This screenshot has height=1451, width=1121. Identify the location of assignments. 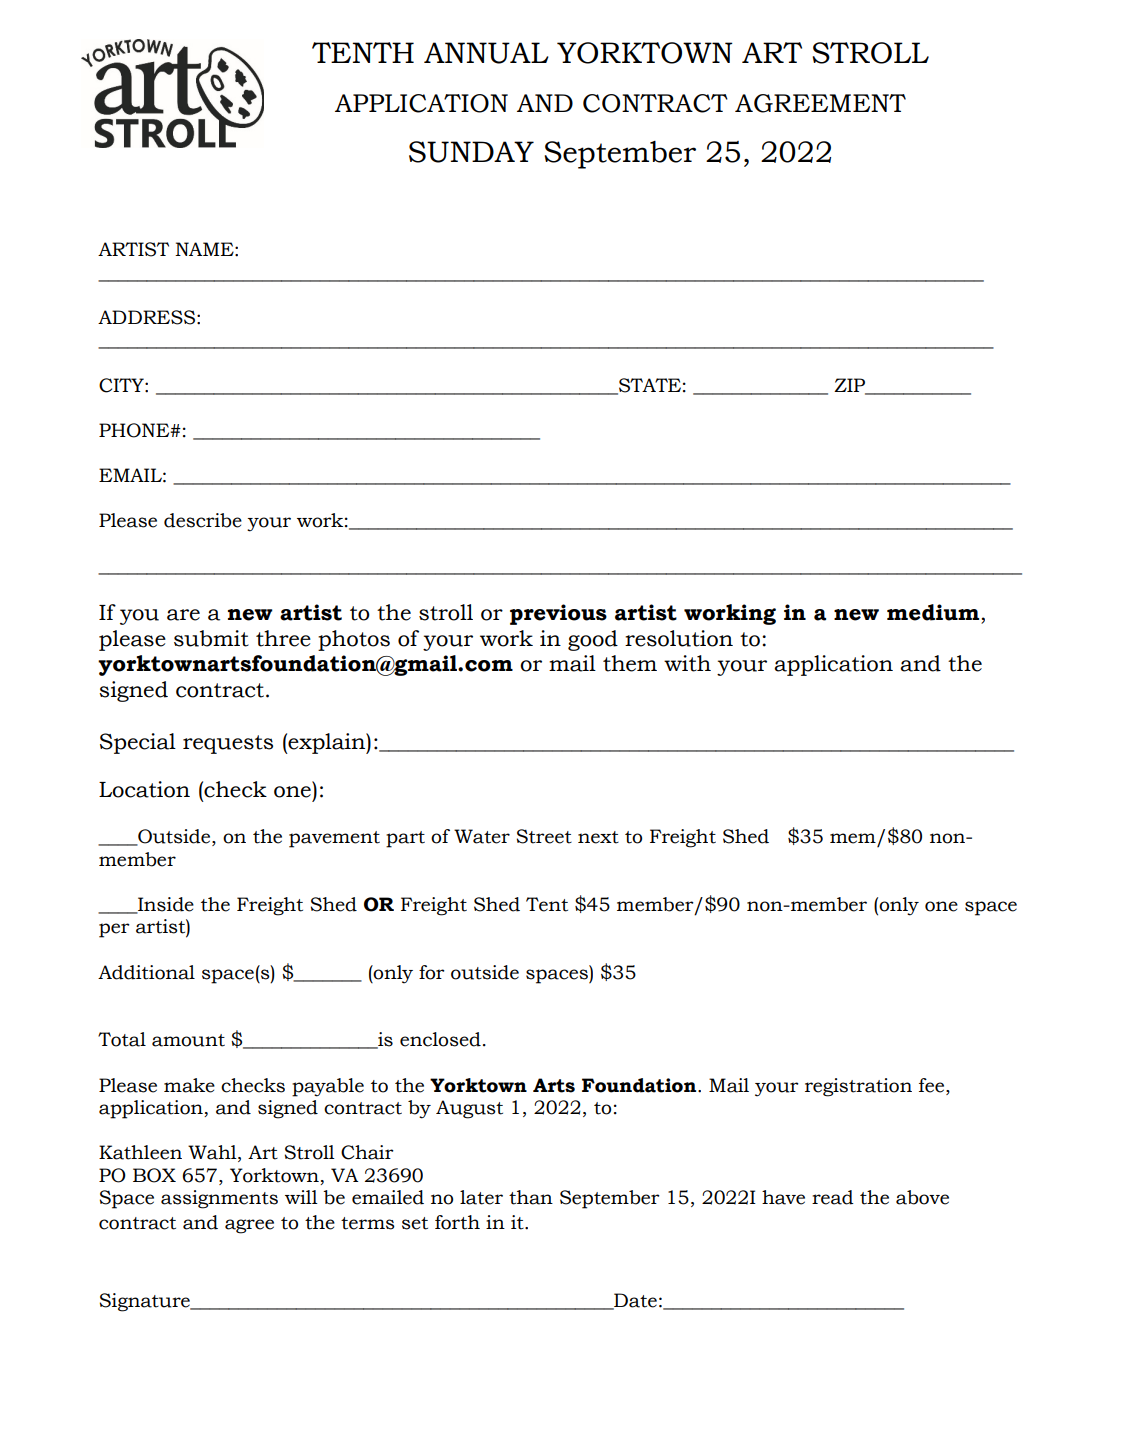
(219, 1199).
